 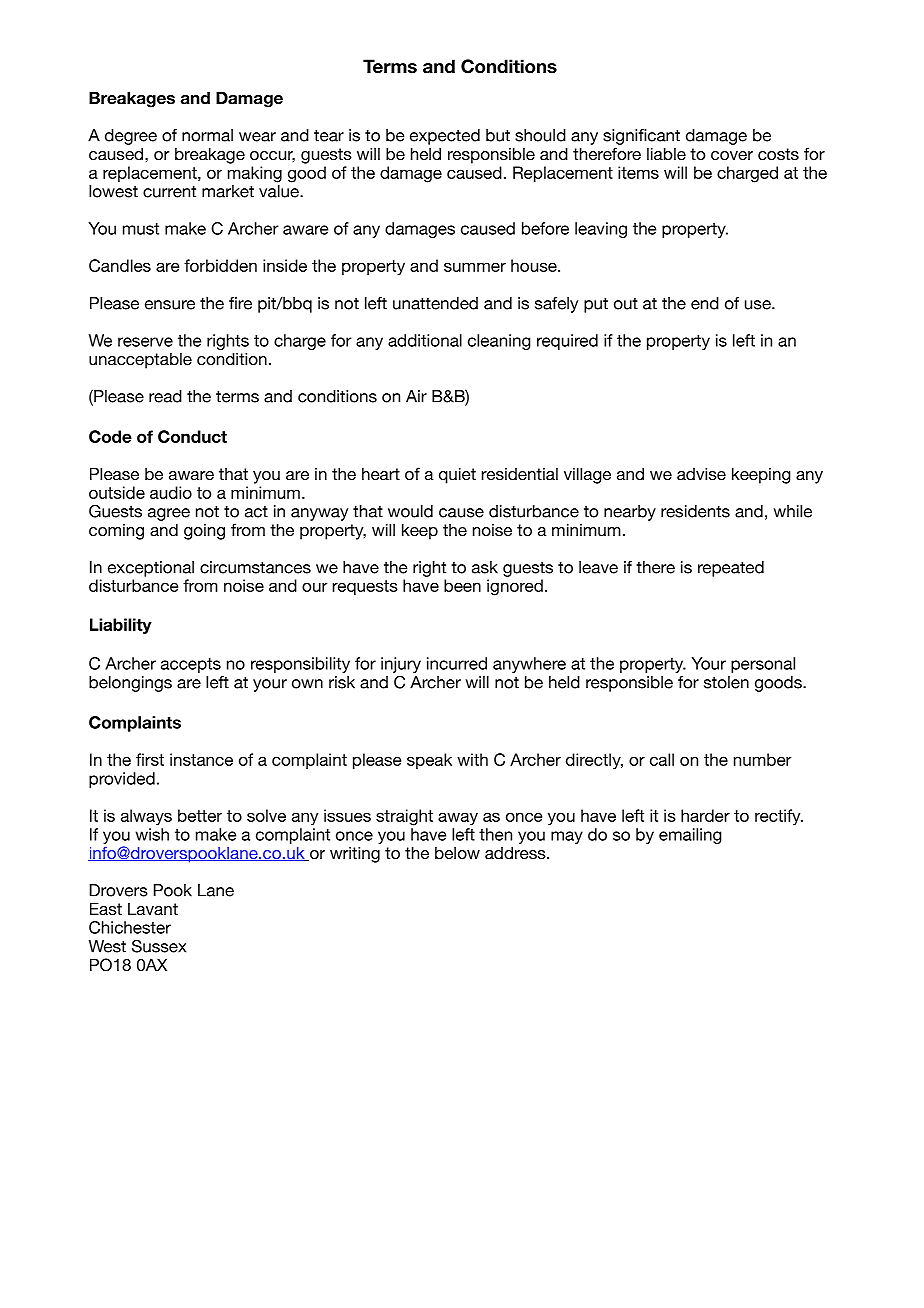 What do you see at coordinates (445, 137) in the screenshot?
I see `expected` at bounding box center [445, 137].
